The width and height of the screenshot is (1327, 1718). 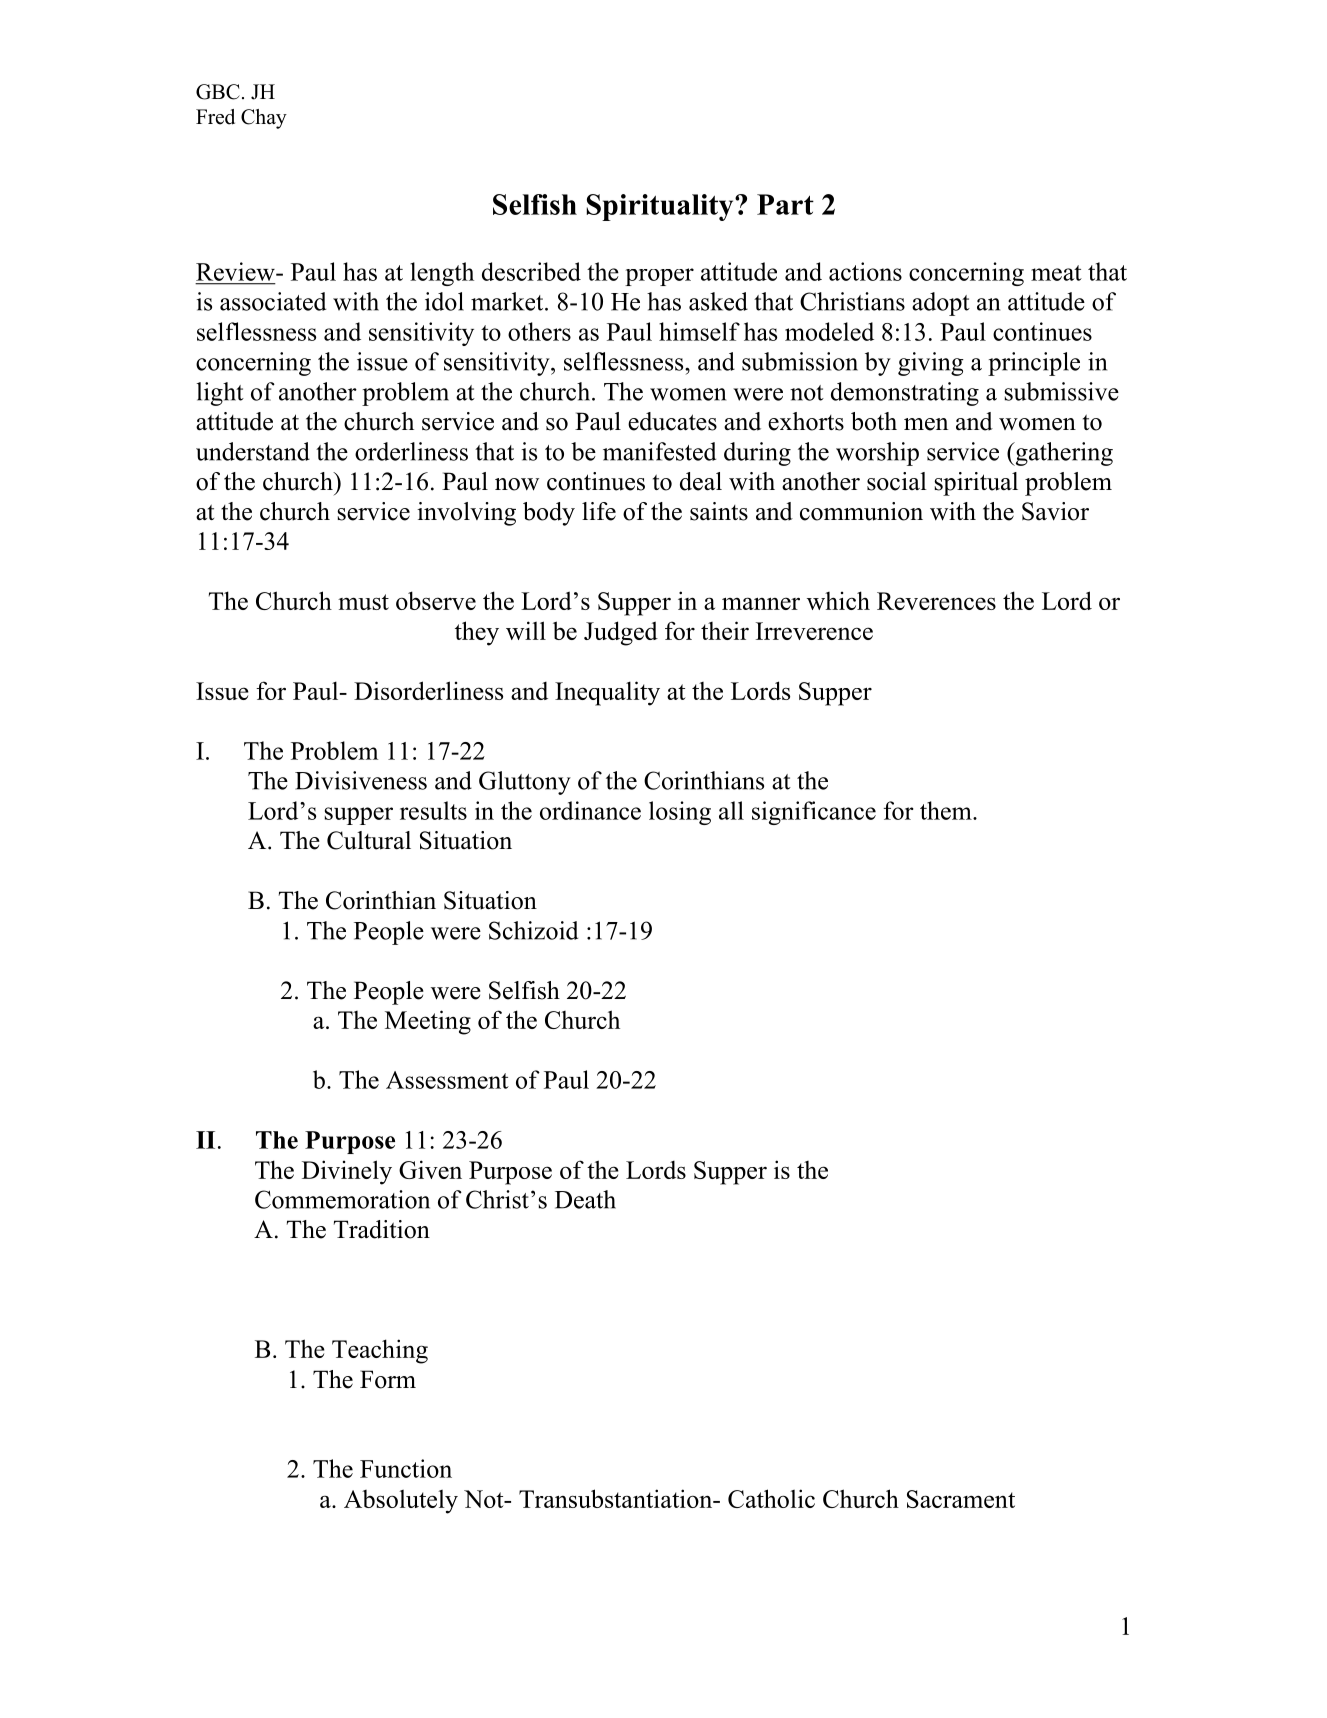 I want to click on Absolutely, so click(x=401, y=1502).
